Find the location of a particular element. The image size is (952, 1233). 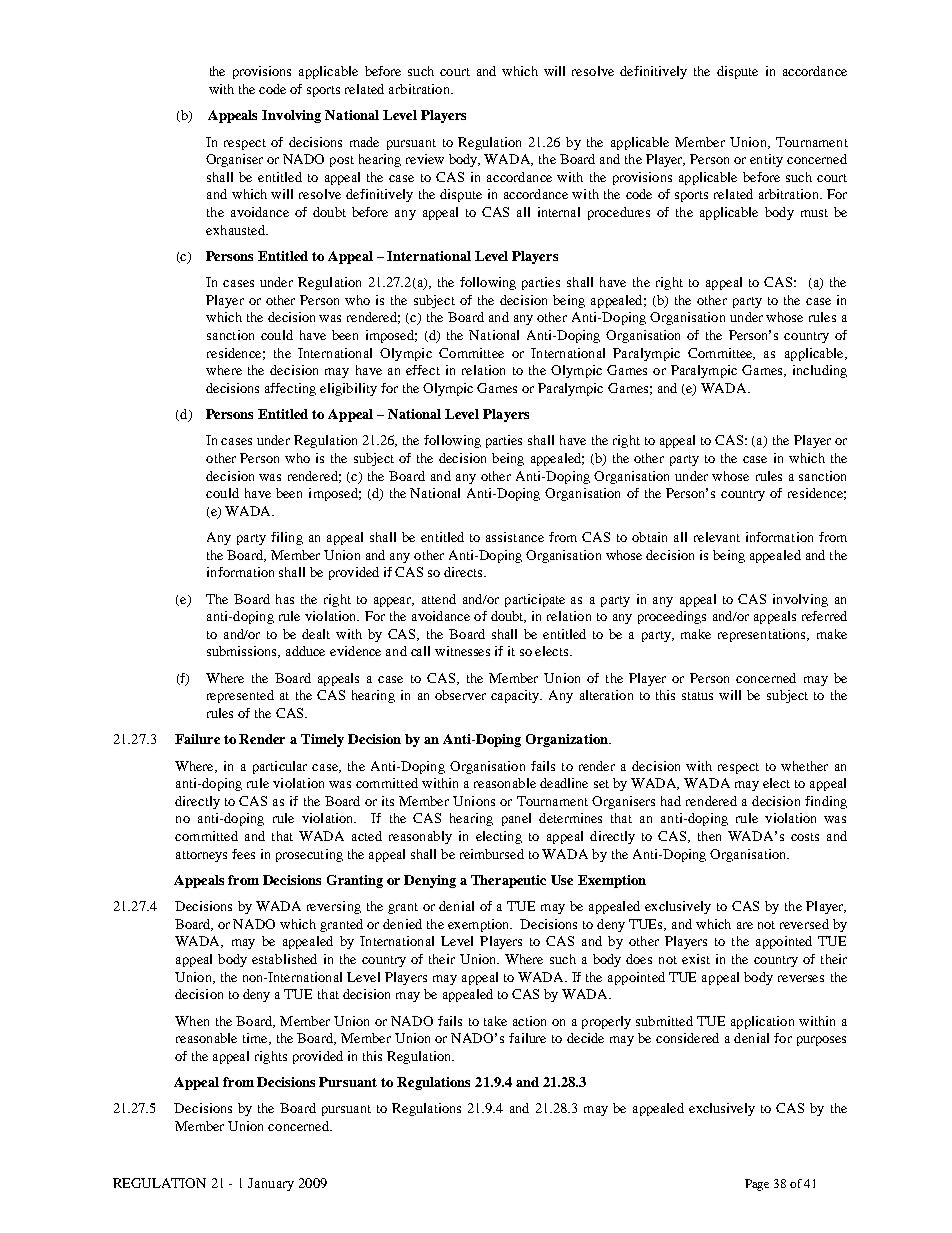

representations is located at coordinates (763, 635).
